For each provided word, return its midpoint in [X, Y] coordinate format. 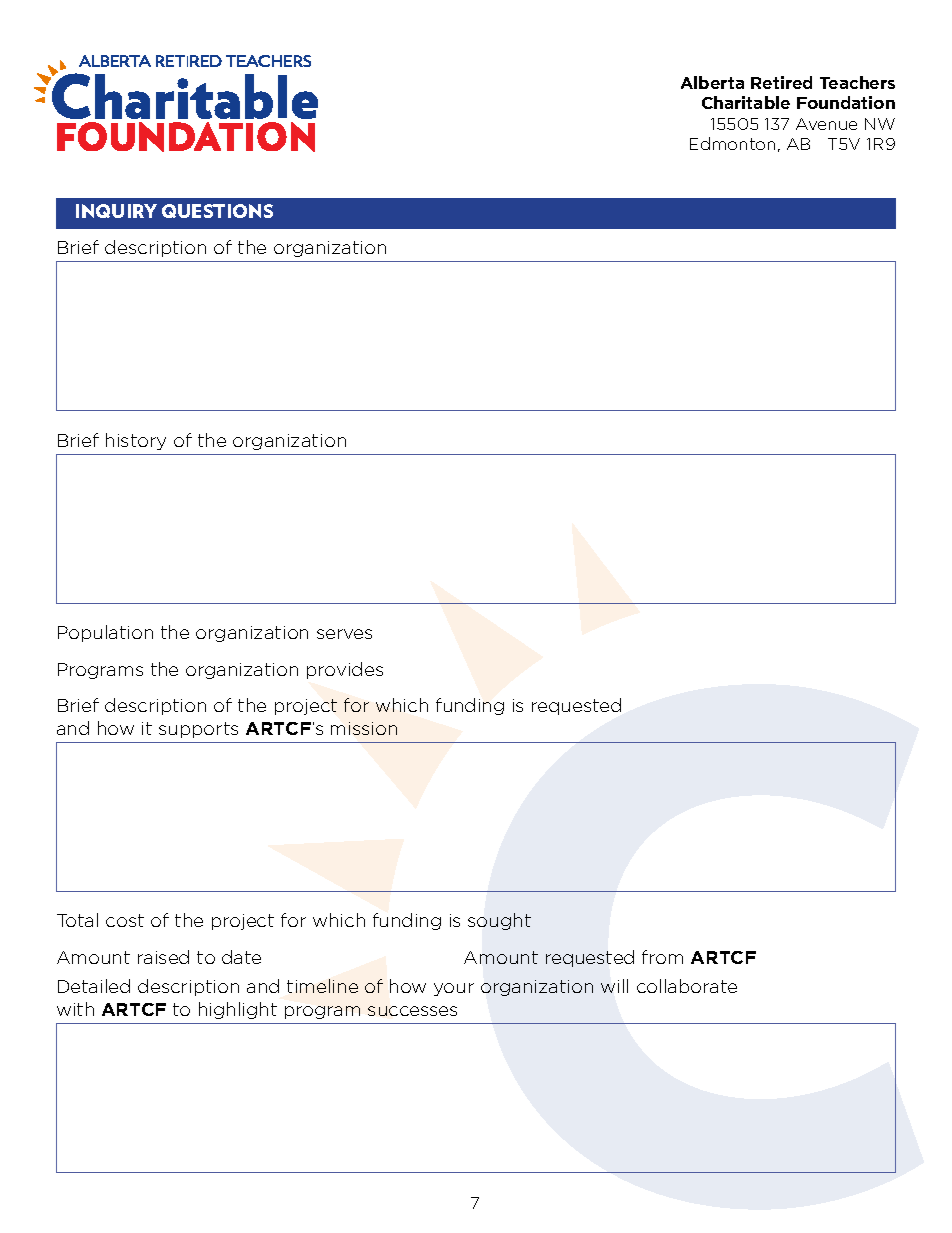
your [454, 989]
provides [345, 670]
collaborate [687, 986]
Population [105, 633]
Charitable [746, 102]
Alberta [712, 82]
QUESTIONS [217, 211]
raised [163, 957]
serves [344, 634]
